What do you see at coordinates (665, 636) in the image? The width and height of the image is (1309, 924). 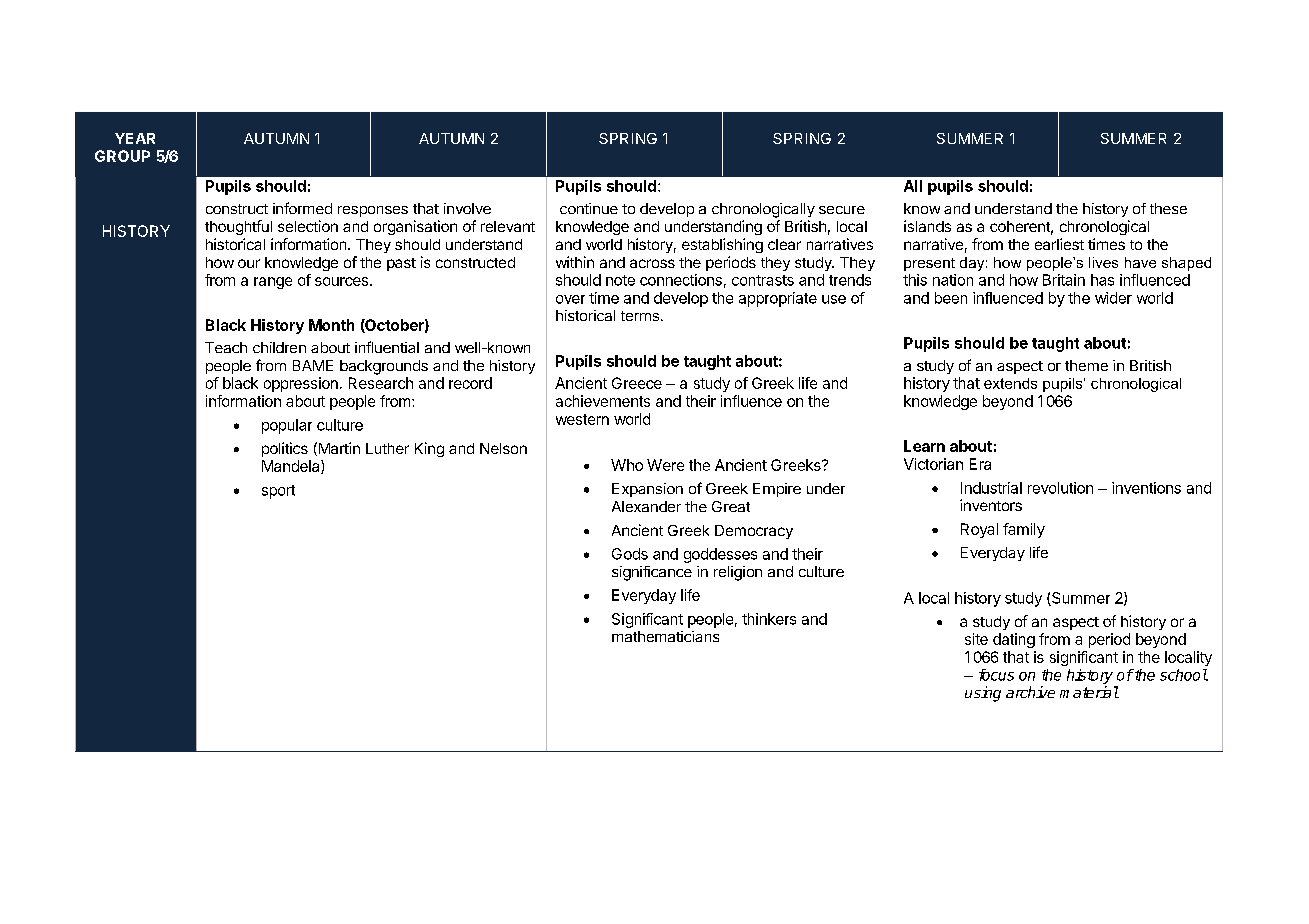 I see `mathematicians` at bounding box center [665, 636].
